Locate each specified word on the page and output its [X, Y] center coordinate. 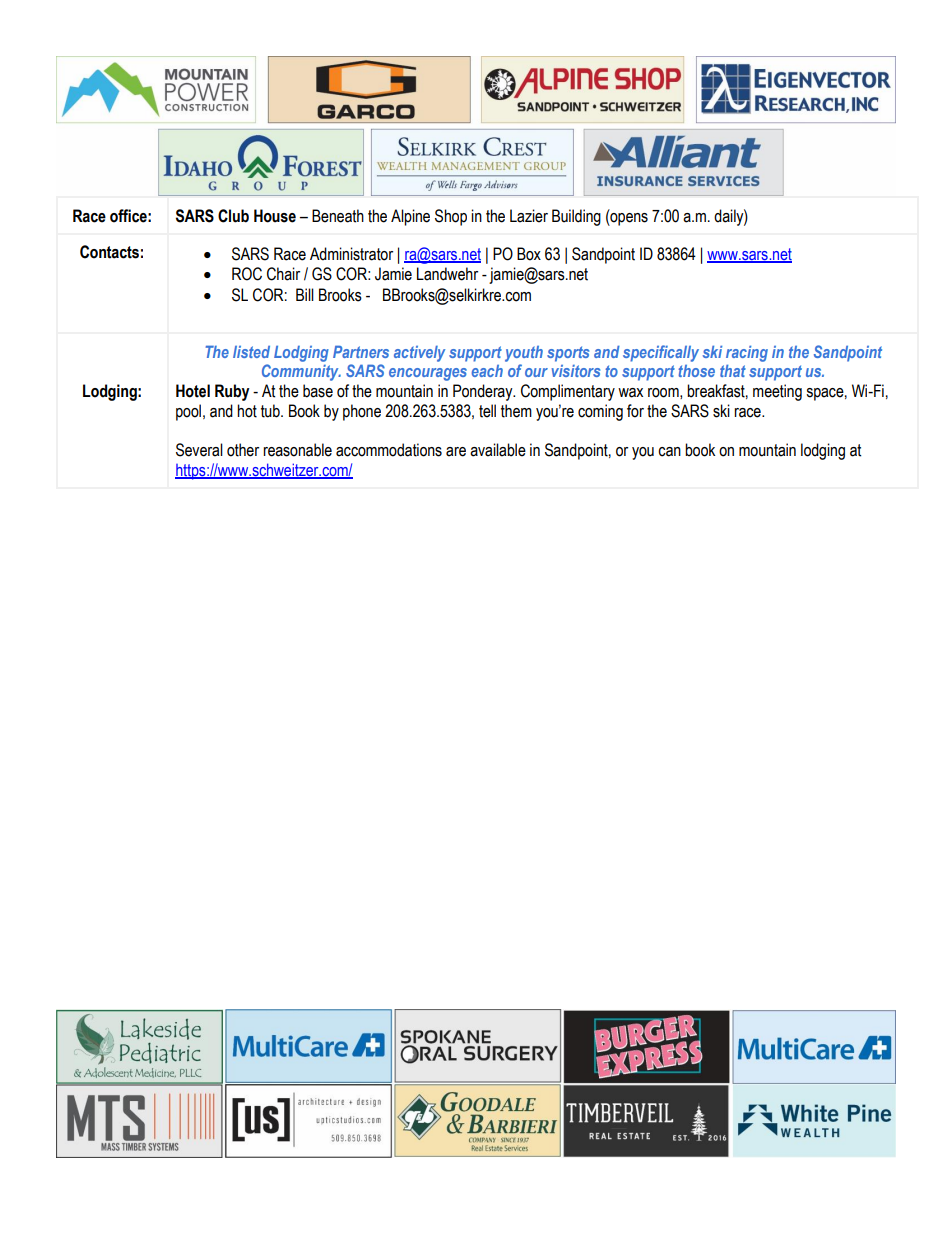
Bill [305, 294]
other [243, 450]
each [487, 371]
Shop [451, 217]
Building [576, 217]
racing [747, 353]
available [498, 450]
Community [301, 372]
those [696, 371]
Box [529, 254]
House [275, 216]
